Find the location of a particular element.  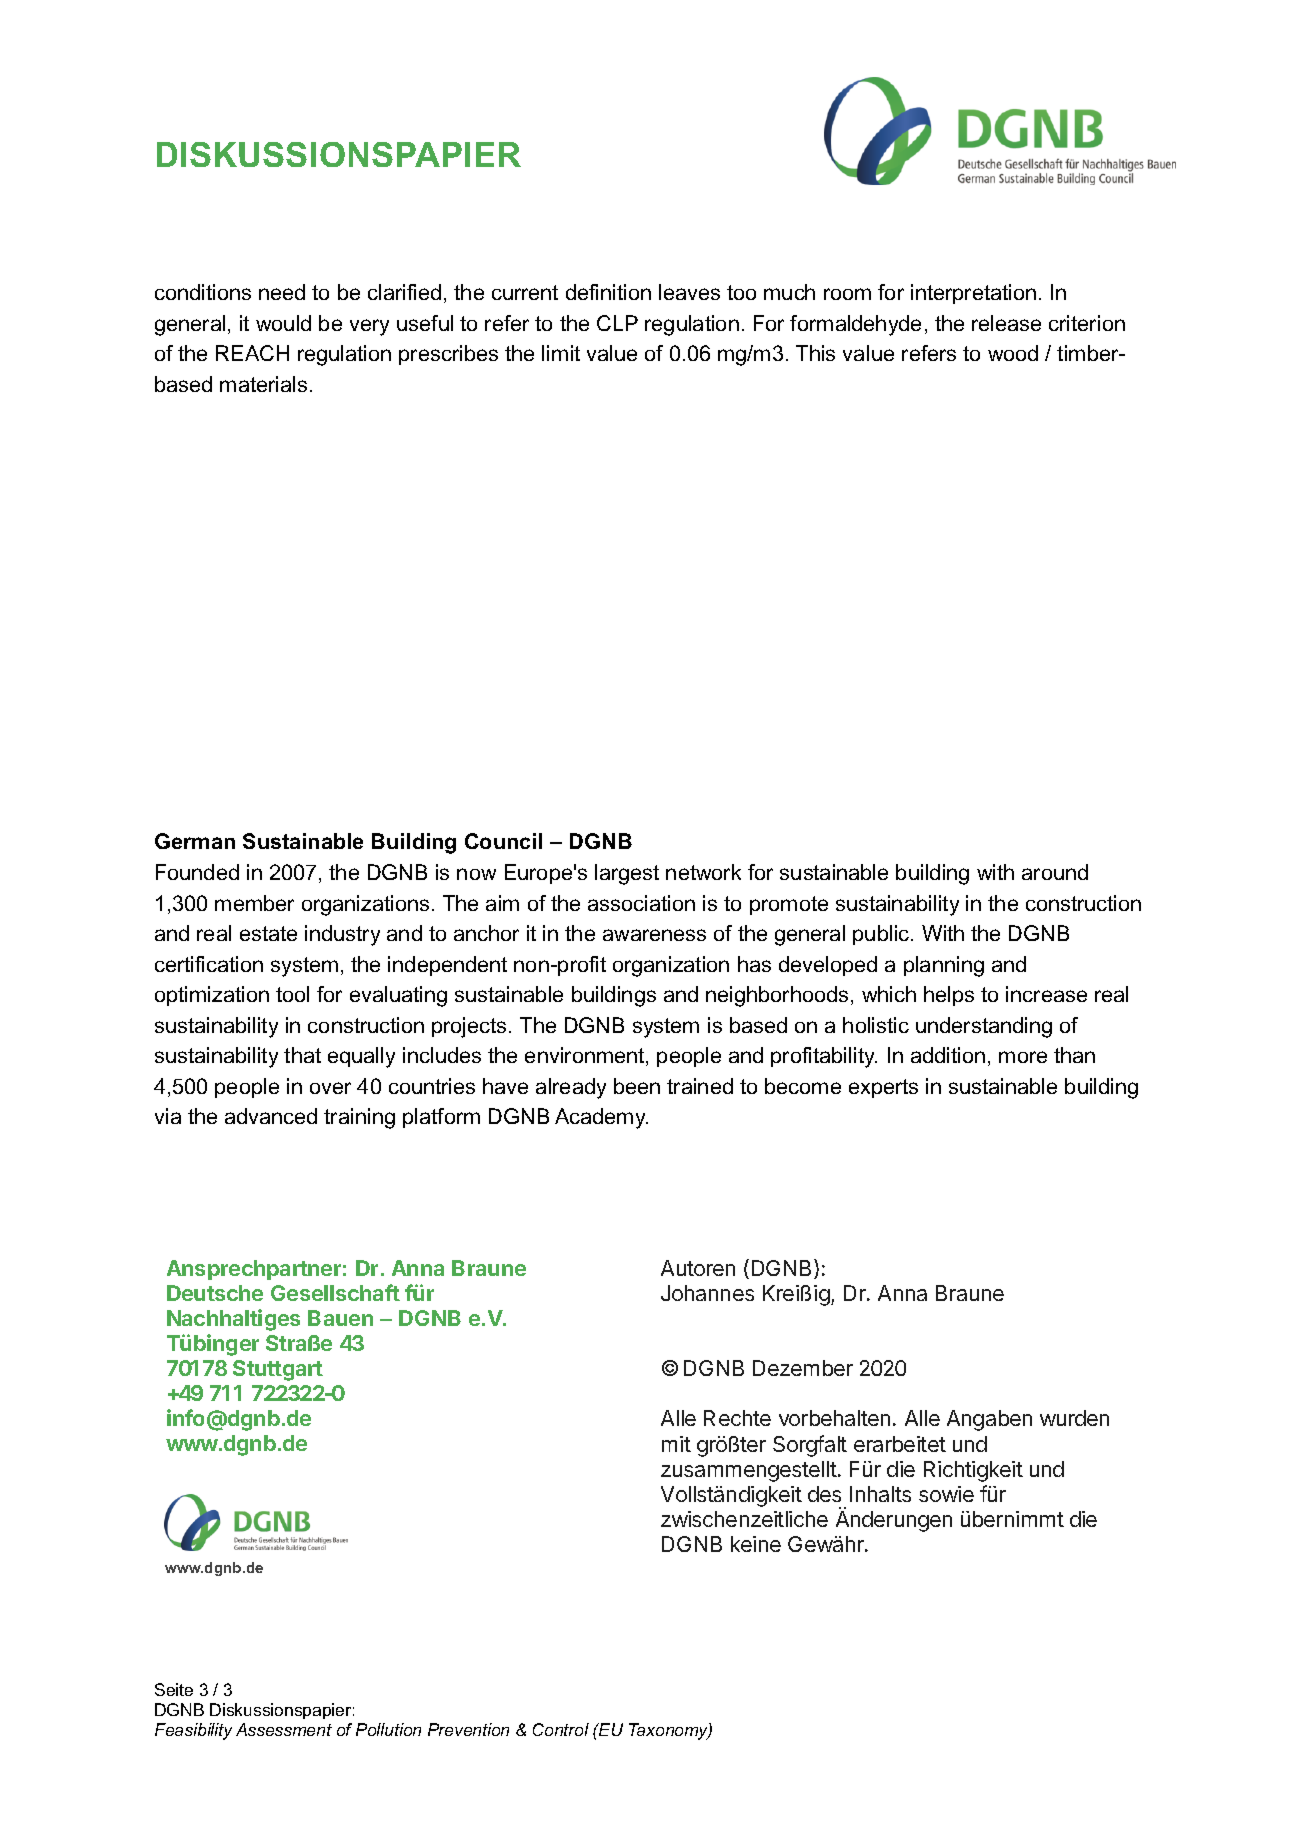

understanding is located at coordinates (984, 1027).
